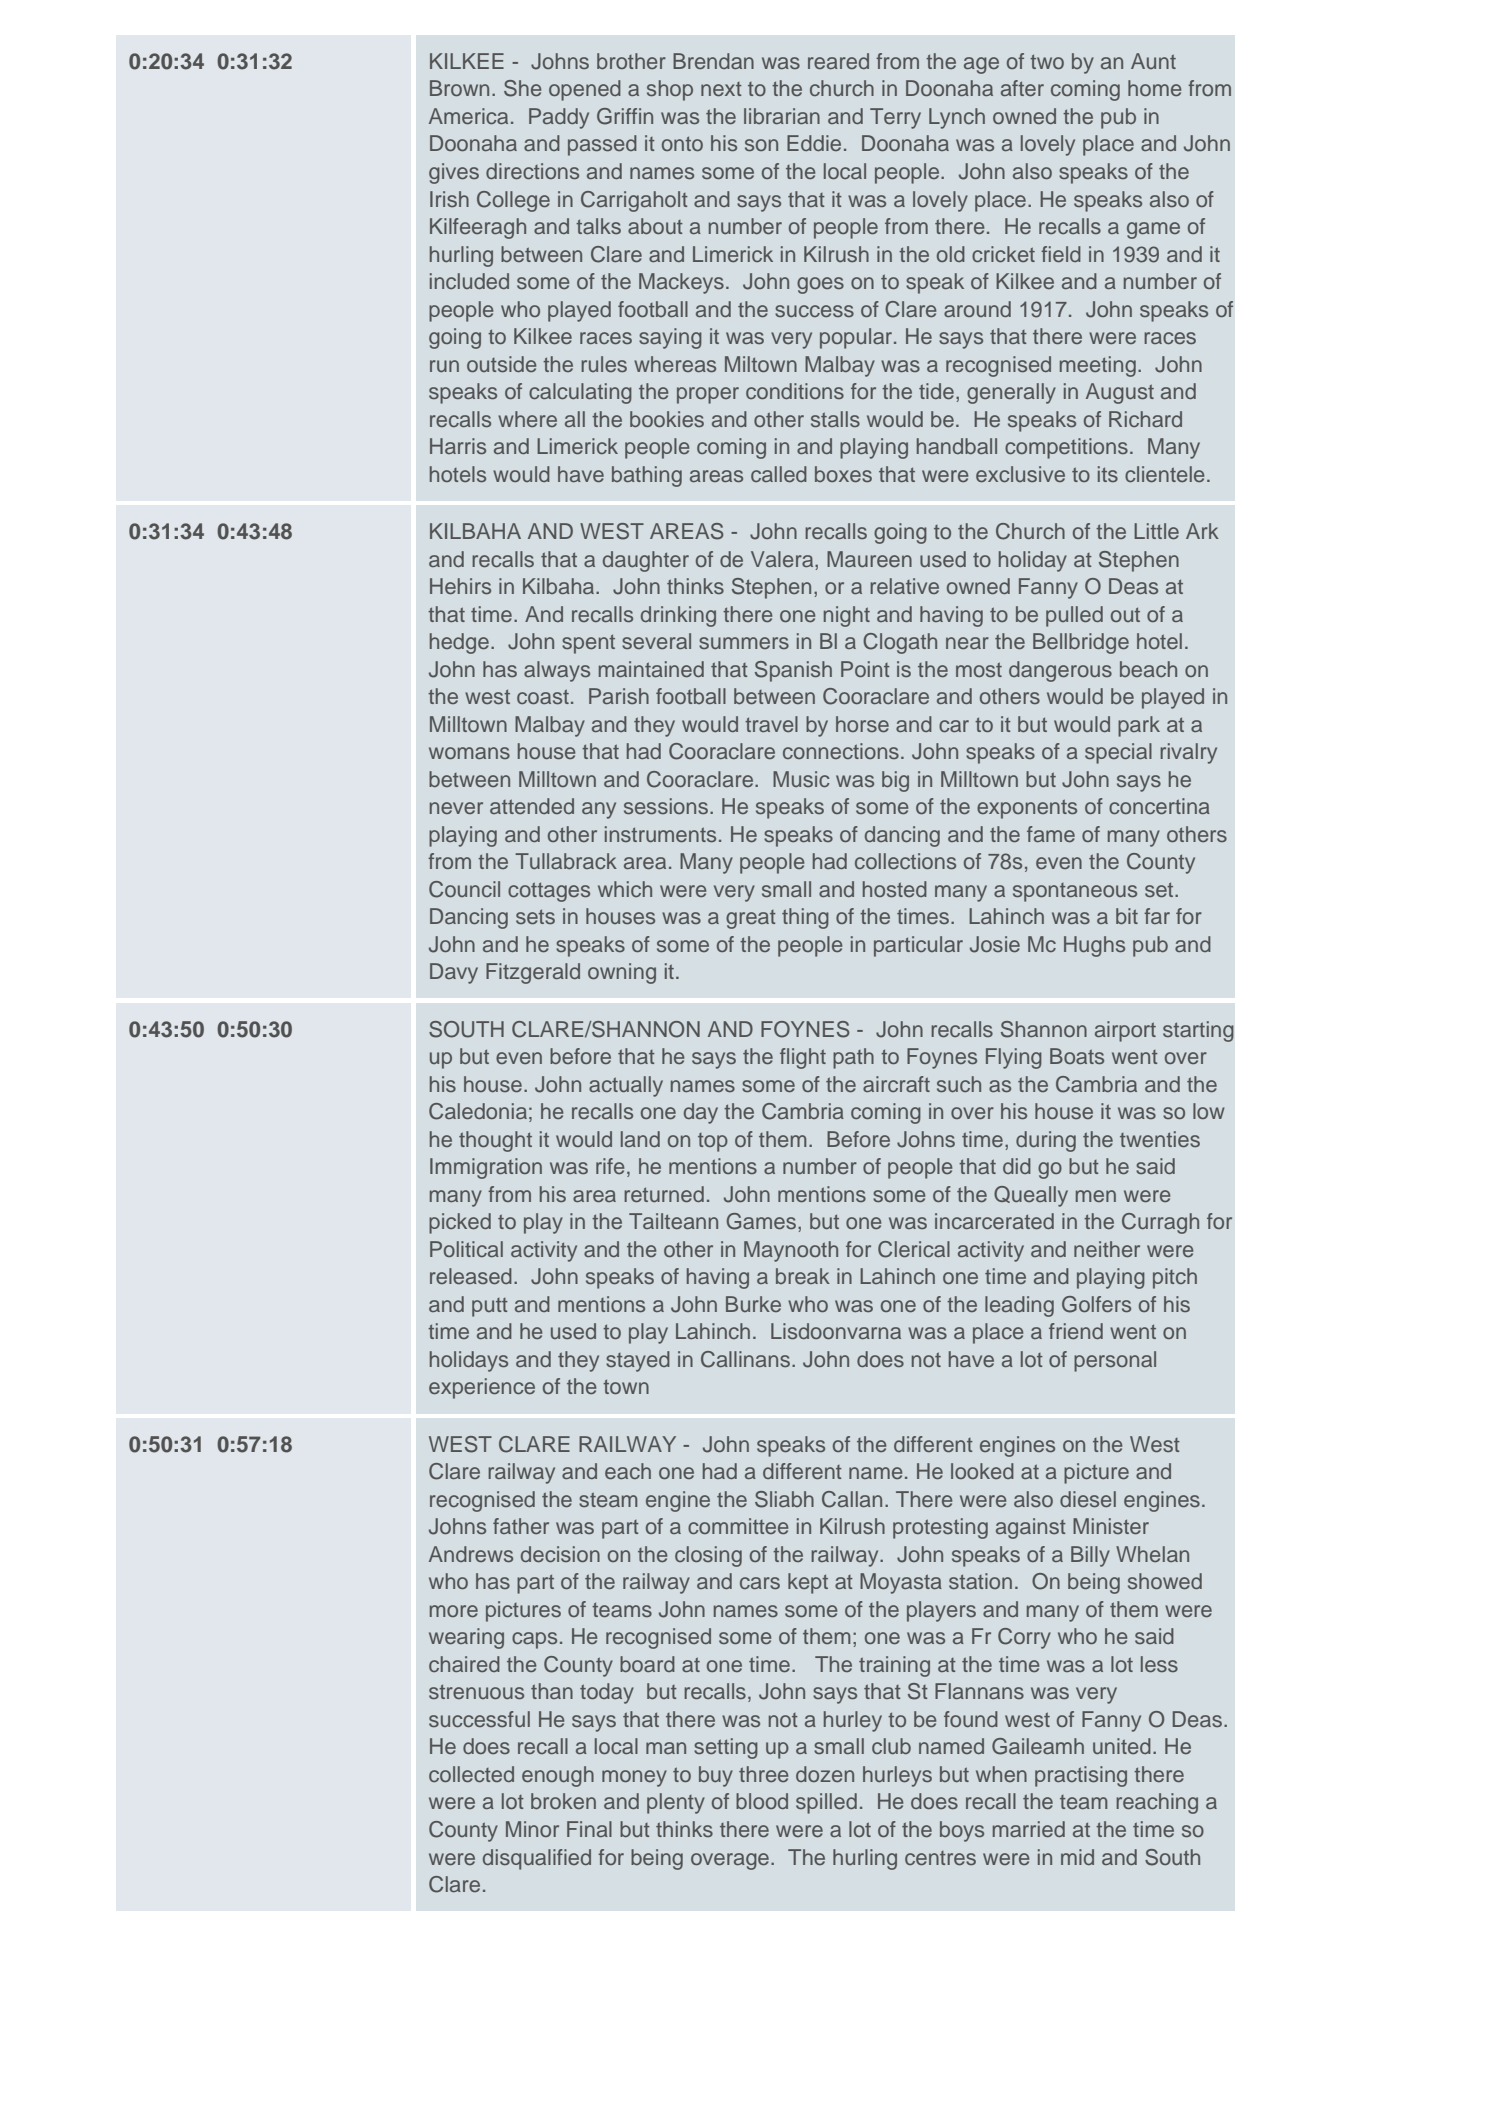  What do you see at coordinates (521, 1526) in the page?
I see `father` at bounding box center [521, 1526].
